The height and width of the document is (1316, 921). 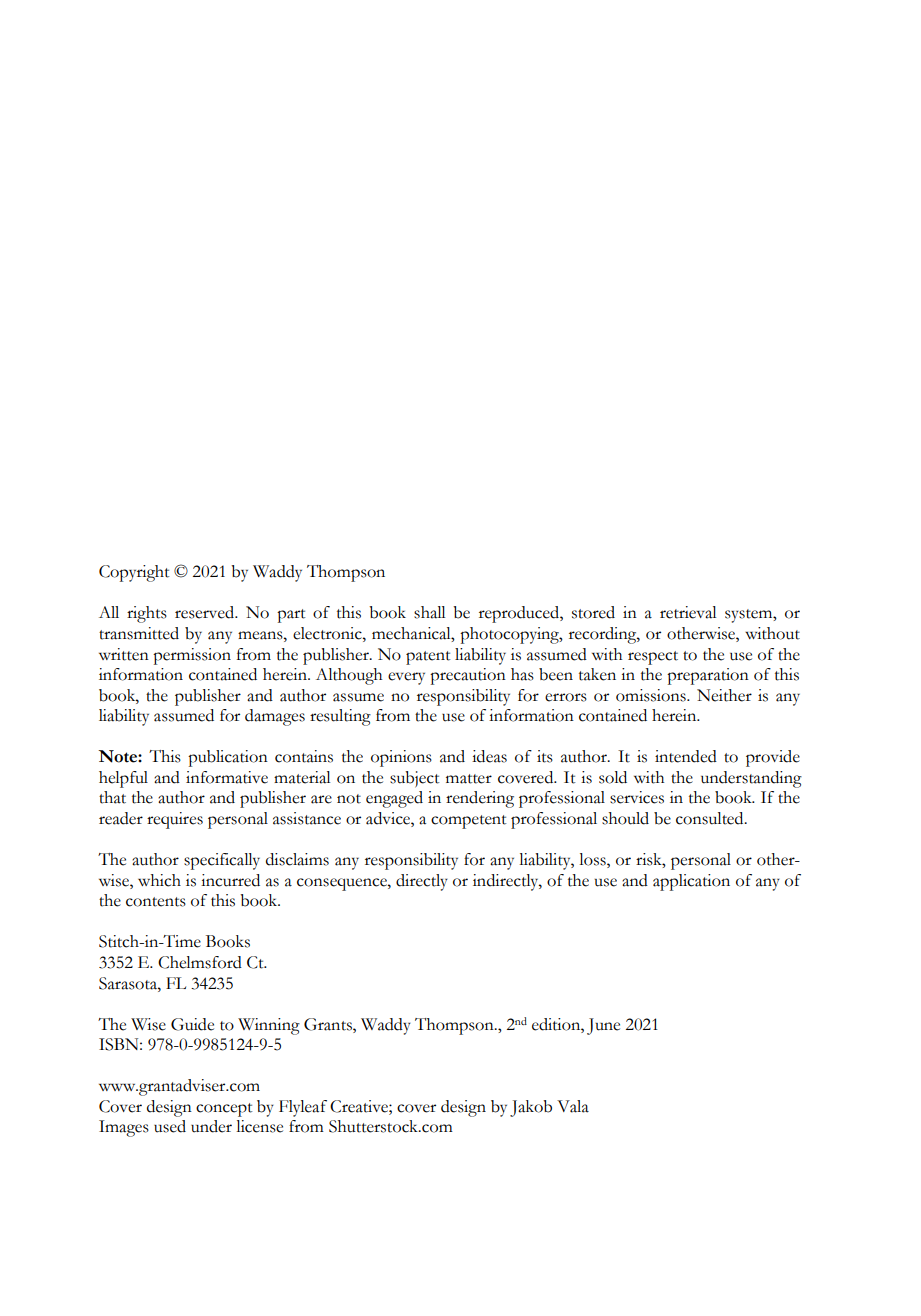 I want to click on application, so click(x=691, y=882).
